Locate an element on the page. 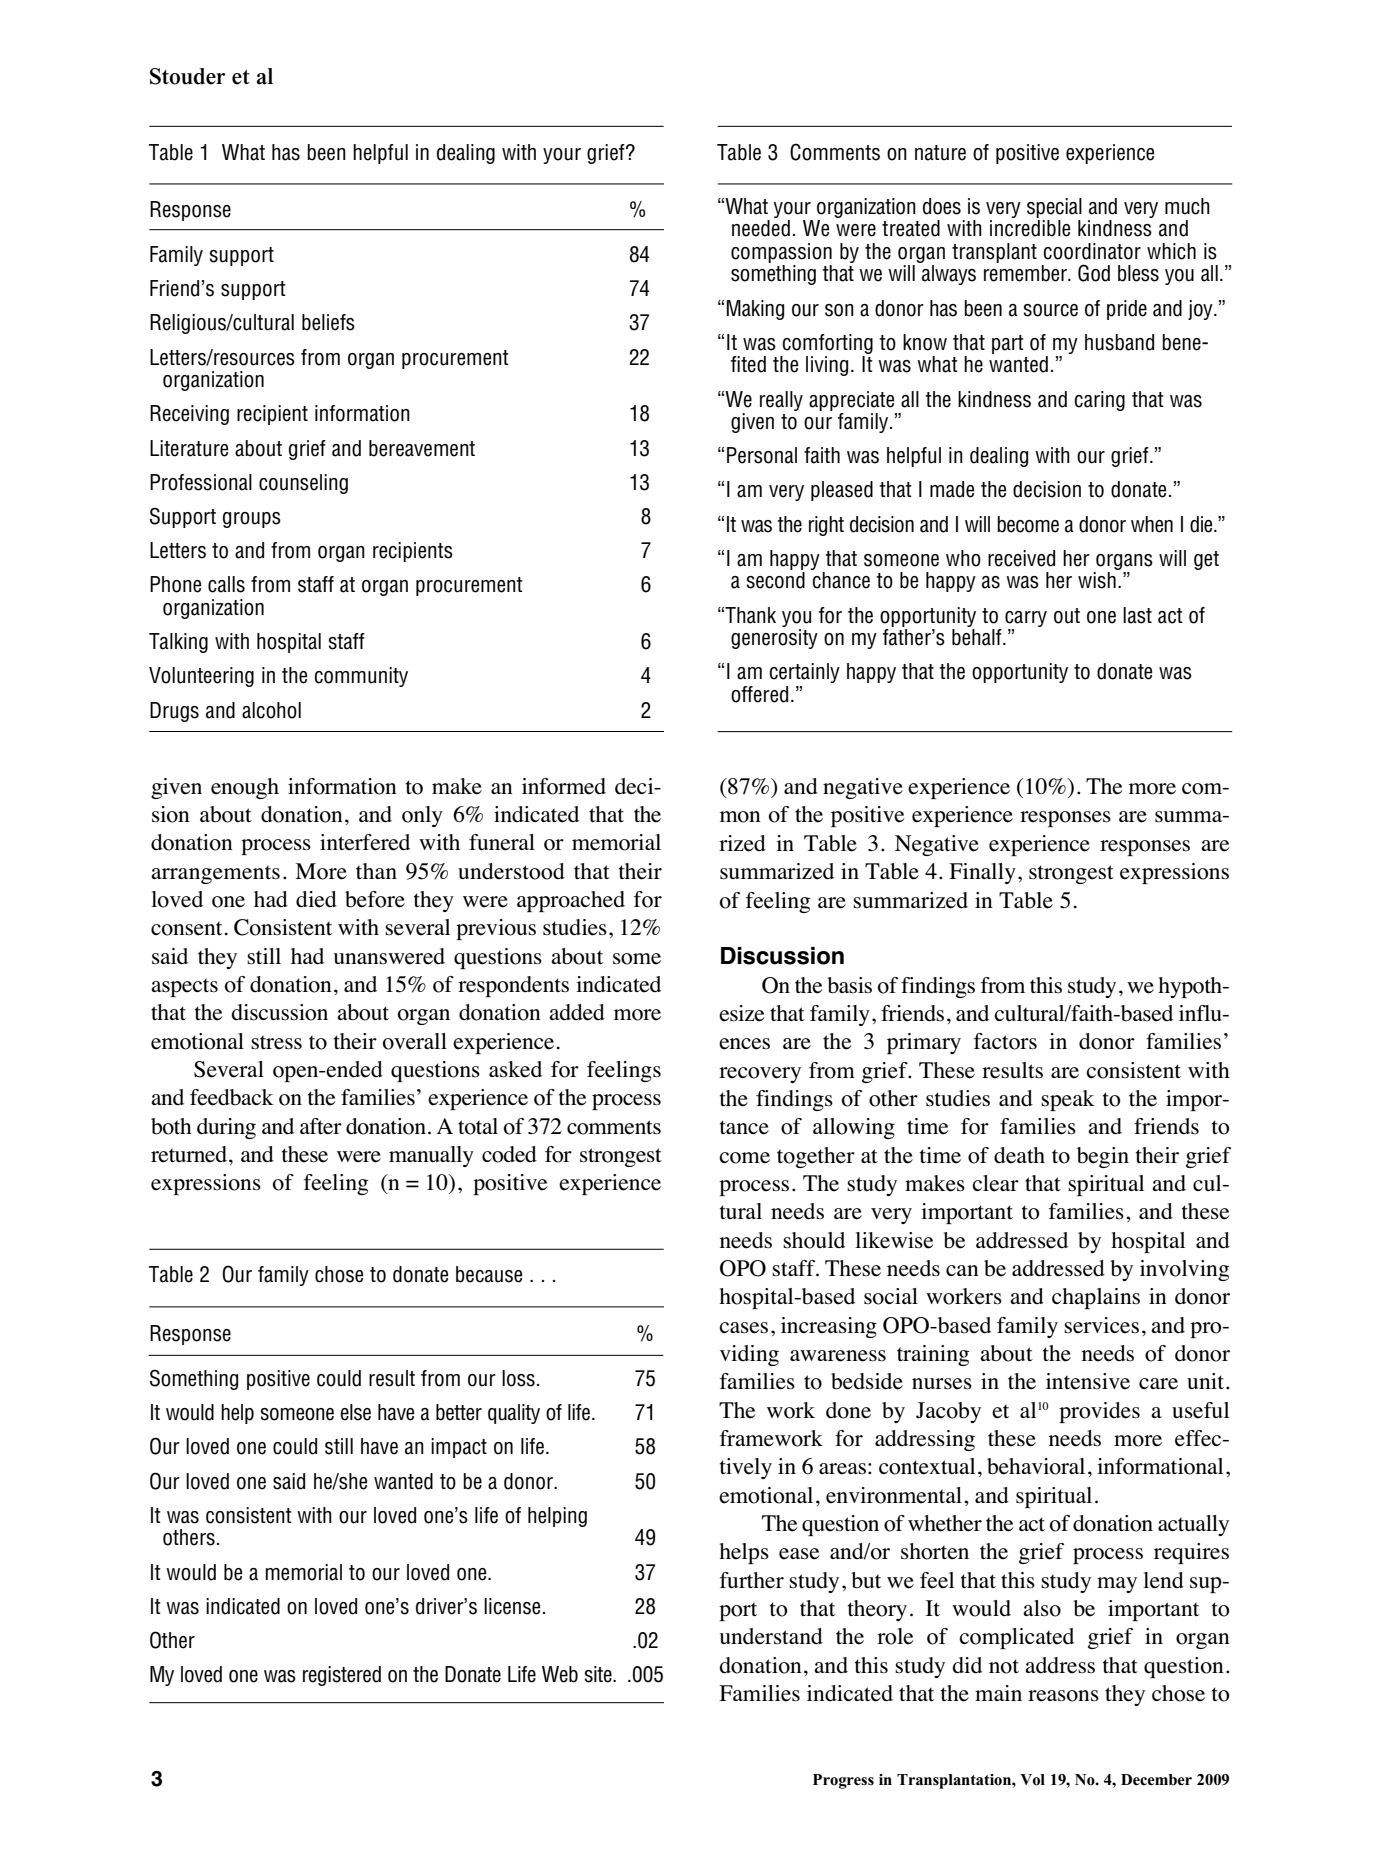 The width and height of the image is (1381, 1849). registered is located at coordinates (342, 1676).
